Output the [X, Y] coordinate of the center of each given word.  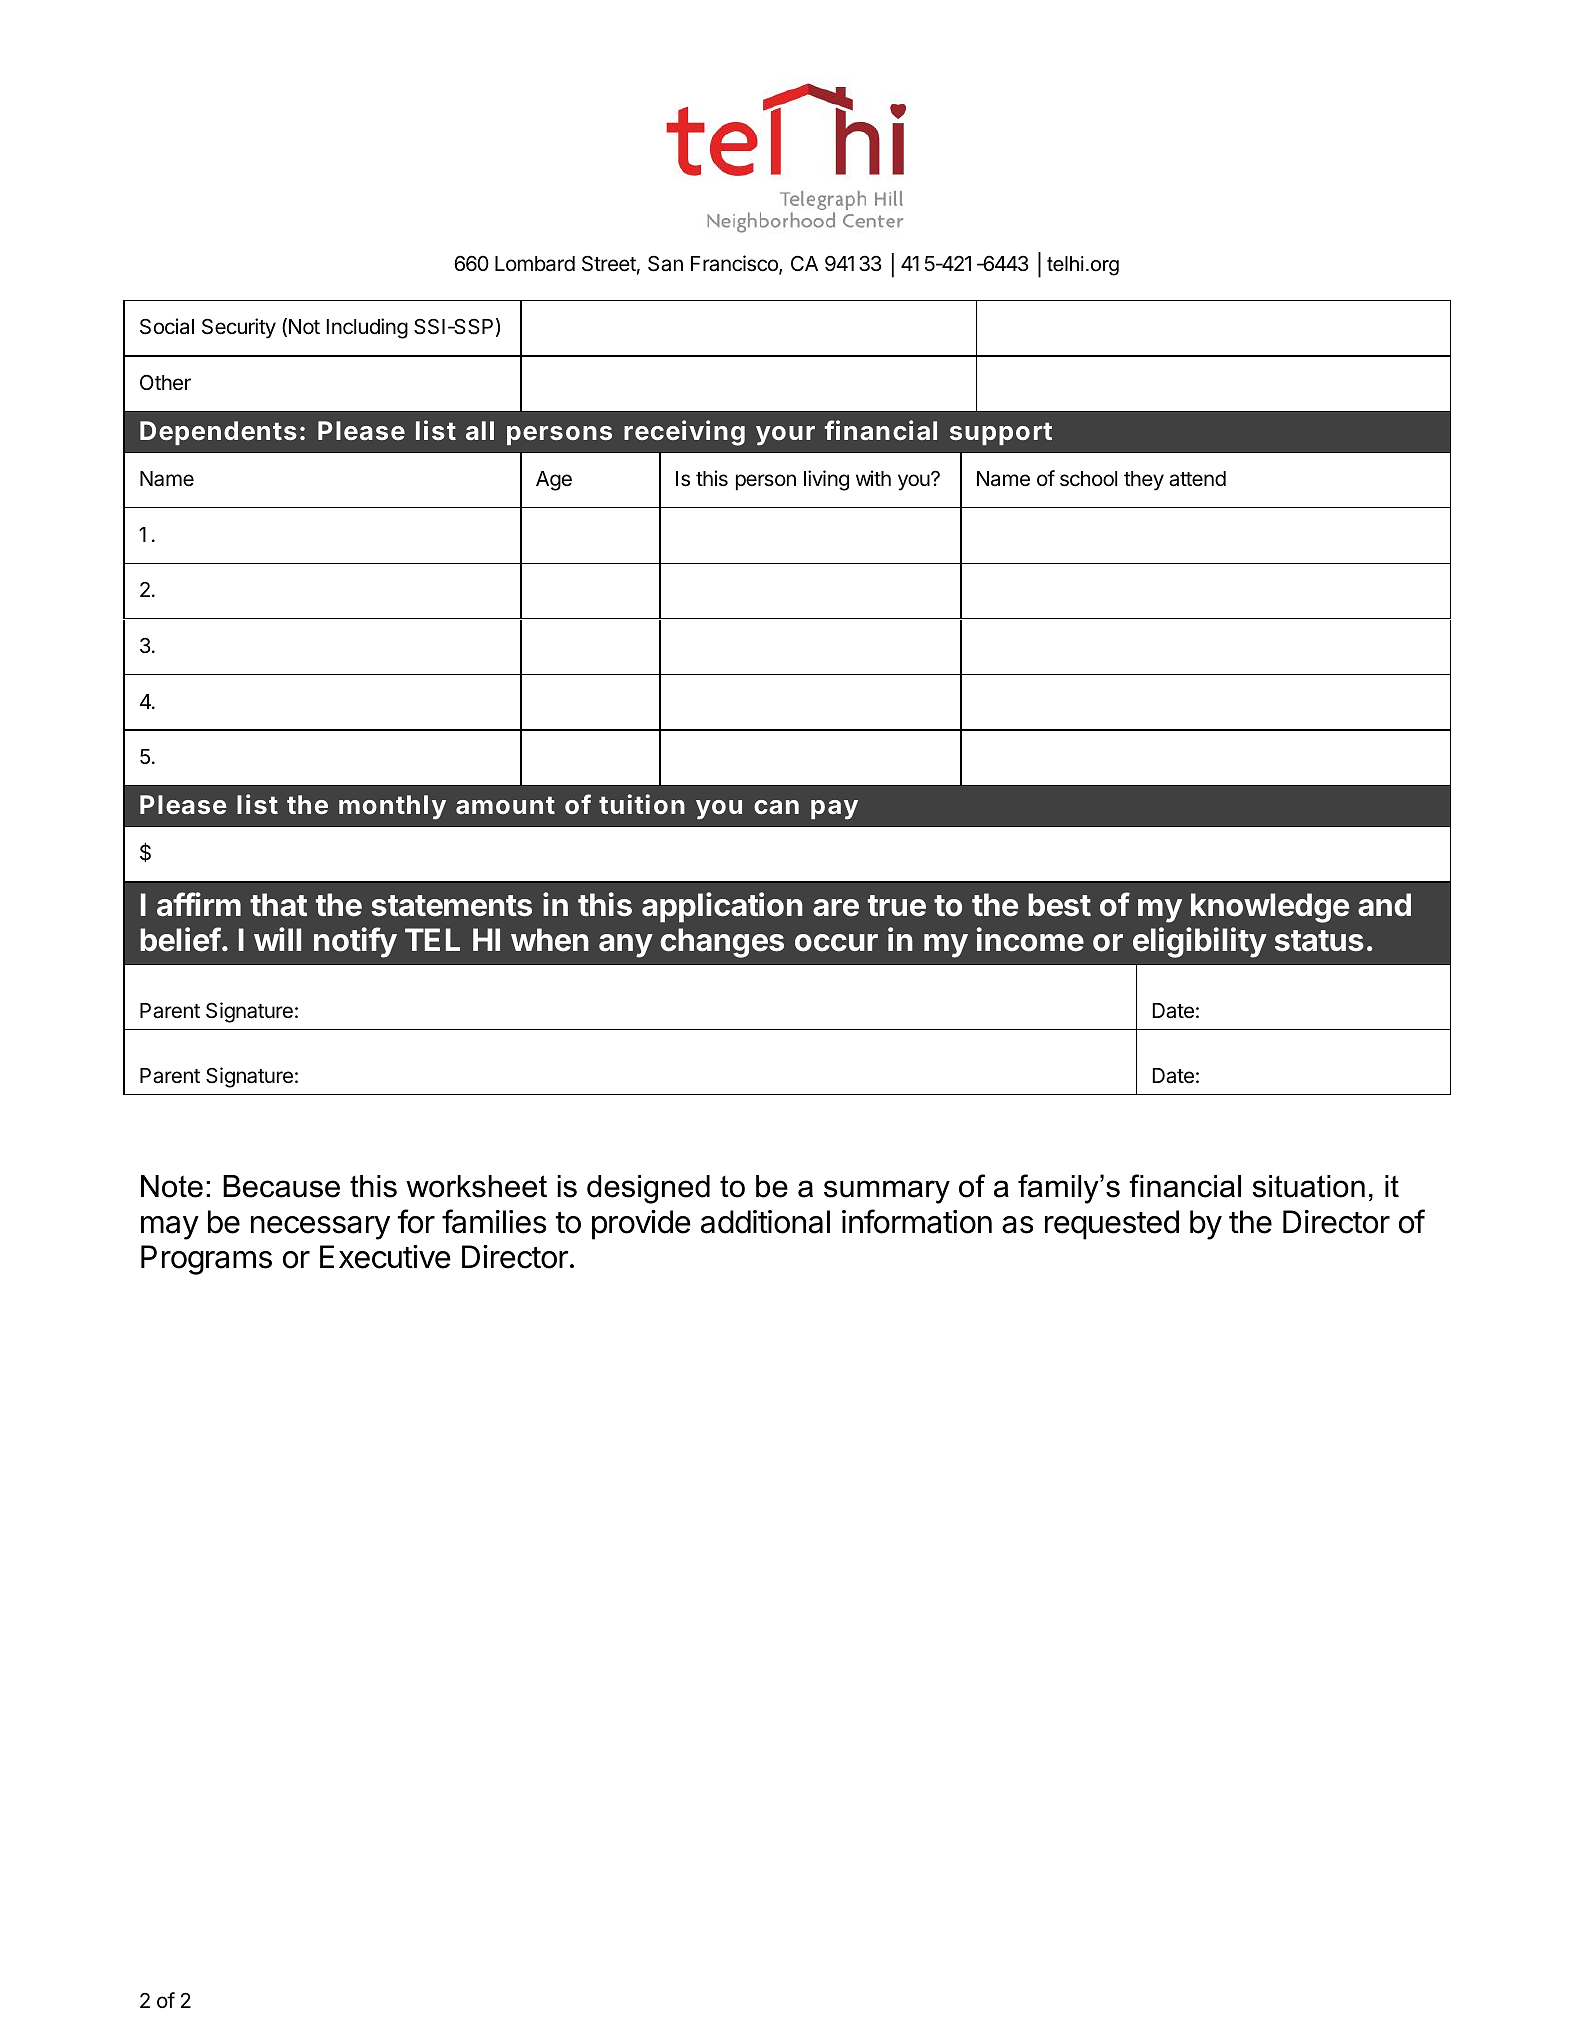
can [776, 807]
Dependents [218, 433]
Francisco [735, 264]
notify [355, 942]
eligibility [1200, 942]
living [826, 480]
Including [367, 328]
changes [722, 943]
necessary [320, 1228]
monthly [392, 807]
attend [1197, 479]
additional [765, 1222]
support [1001, 433]
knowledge [1270, 908]
